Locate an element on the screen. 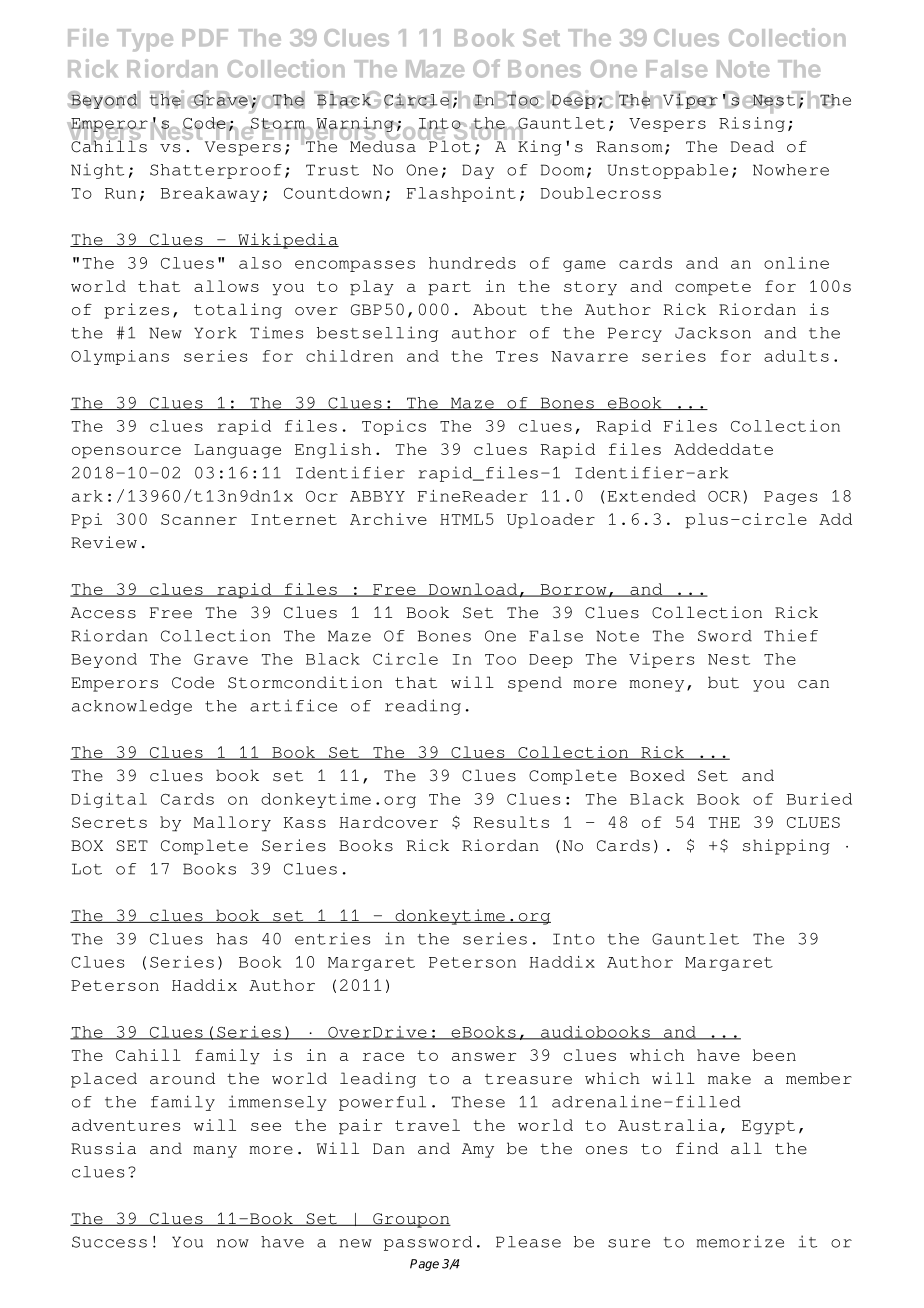 The height and width of the screenshot is (1308, 924). many is located at coordinates (215, 1152).
